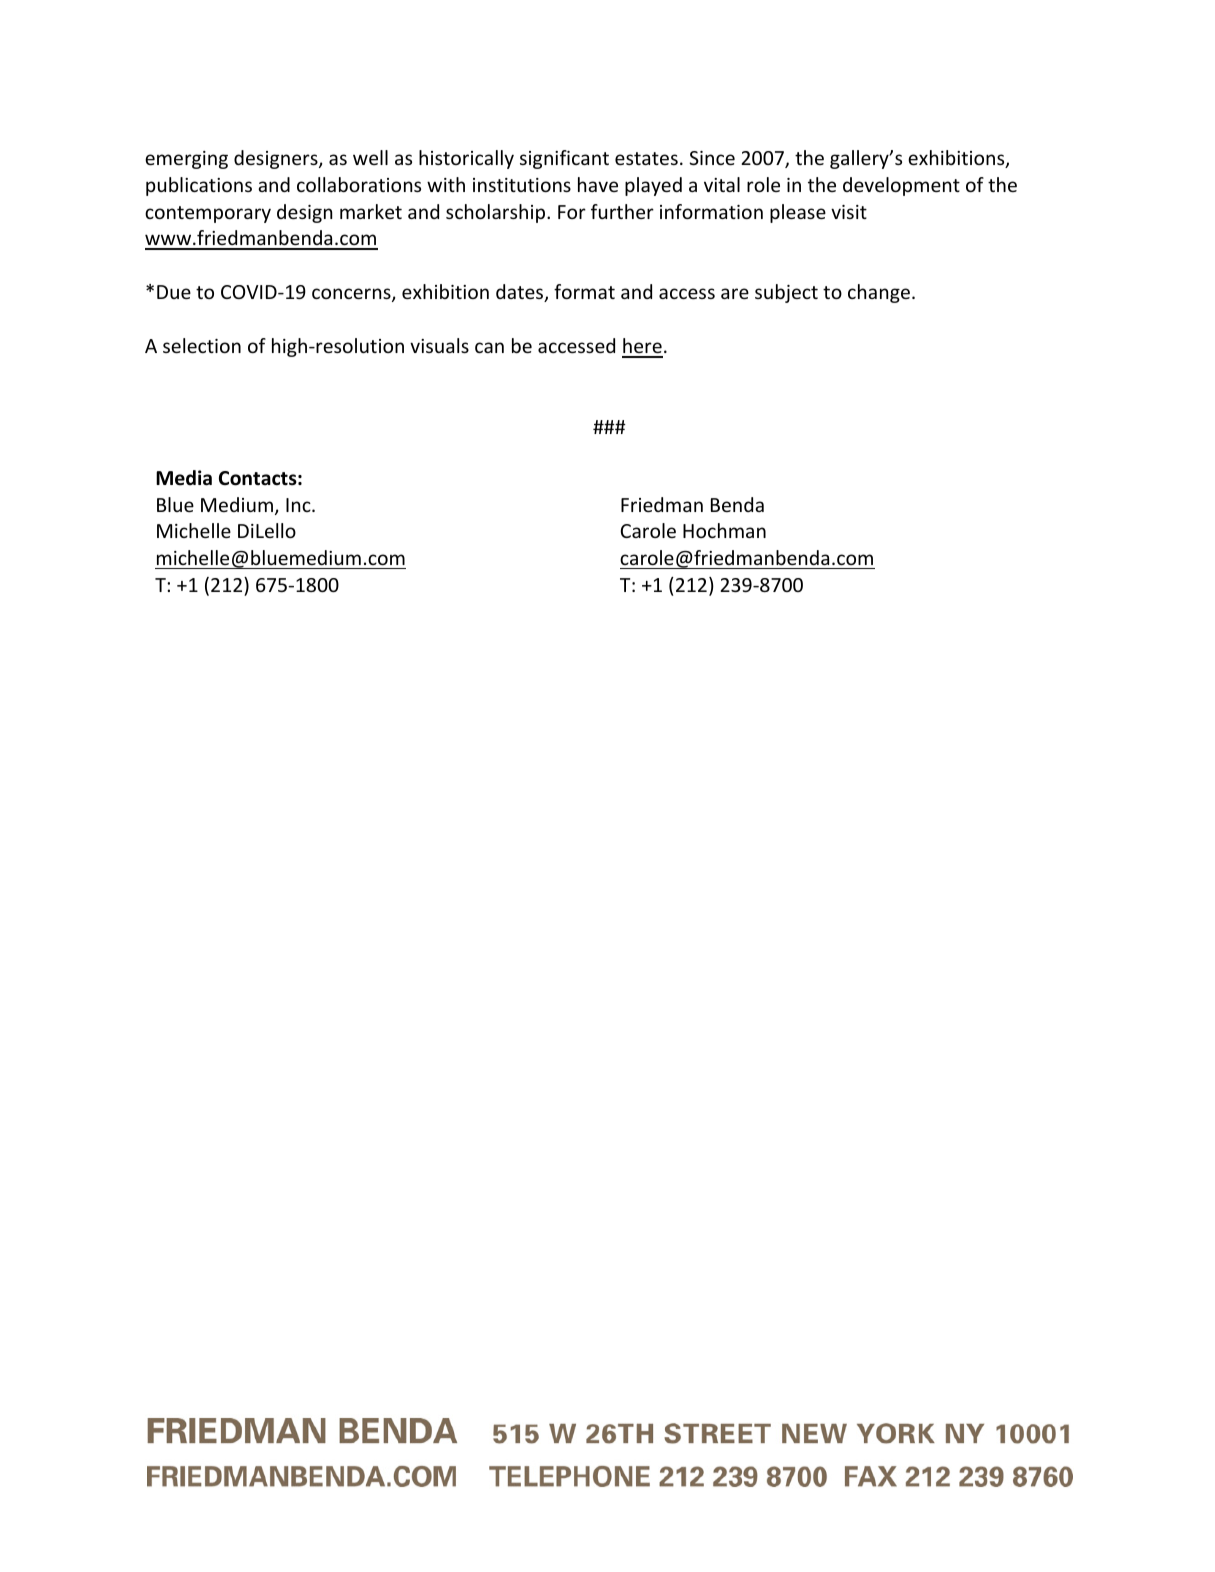 Image resolution: width=1215 pixels, height=1572 pixels. What do you see at coordinates (186, 160) in the image?
I see `emerging` at bounding box center [186, 160].
